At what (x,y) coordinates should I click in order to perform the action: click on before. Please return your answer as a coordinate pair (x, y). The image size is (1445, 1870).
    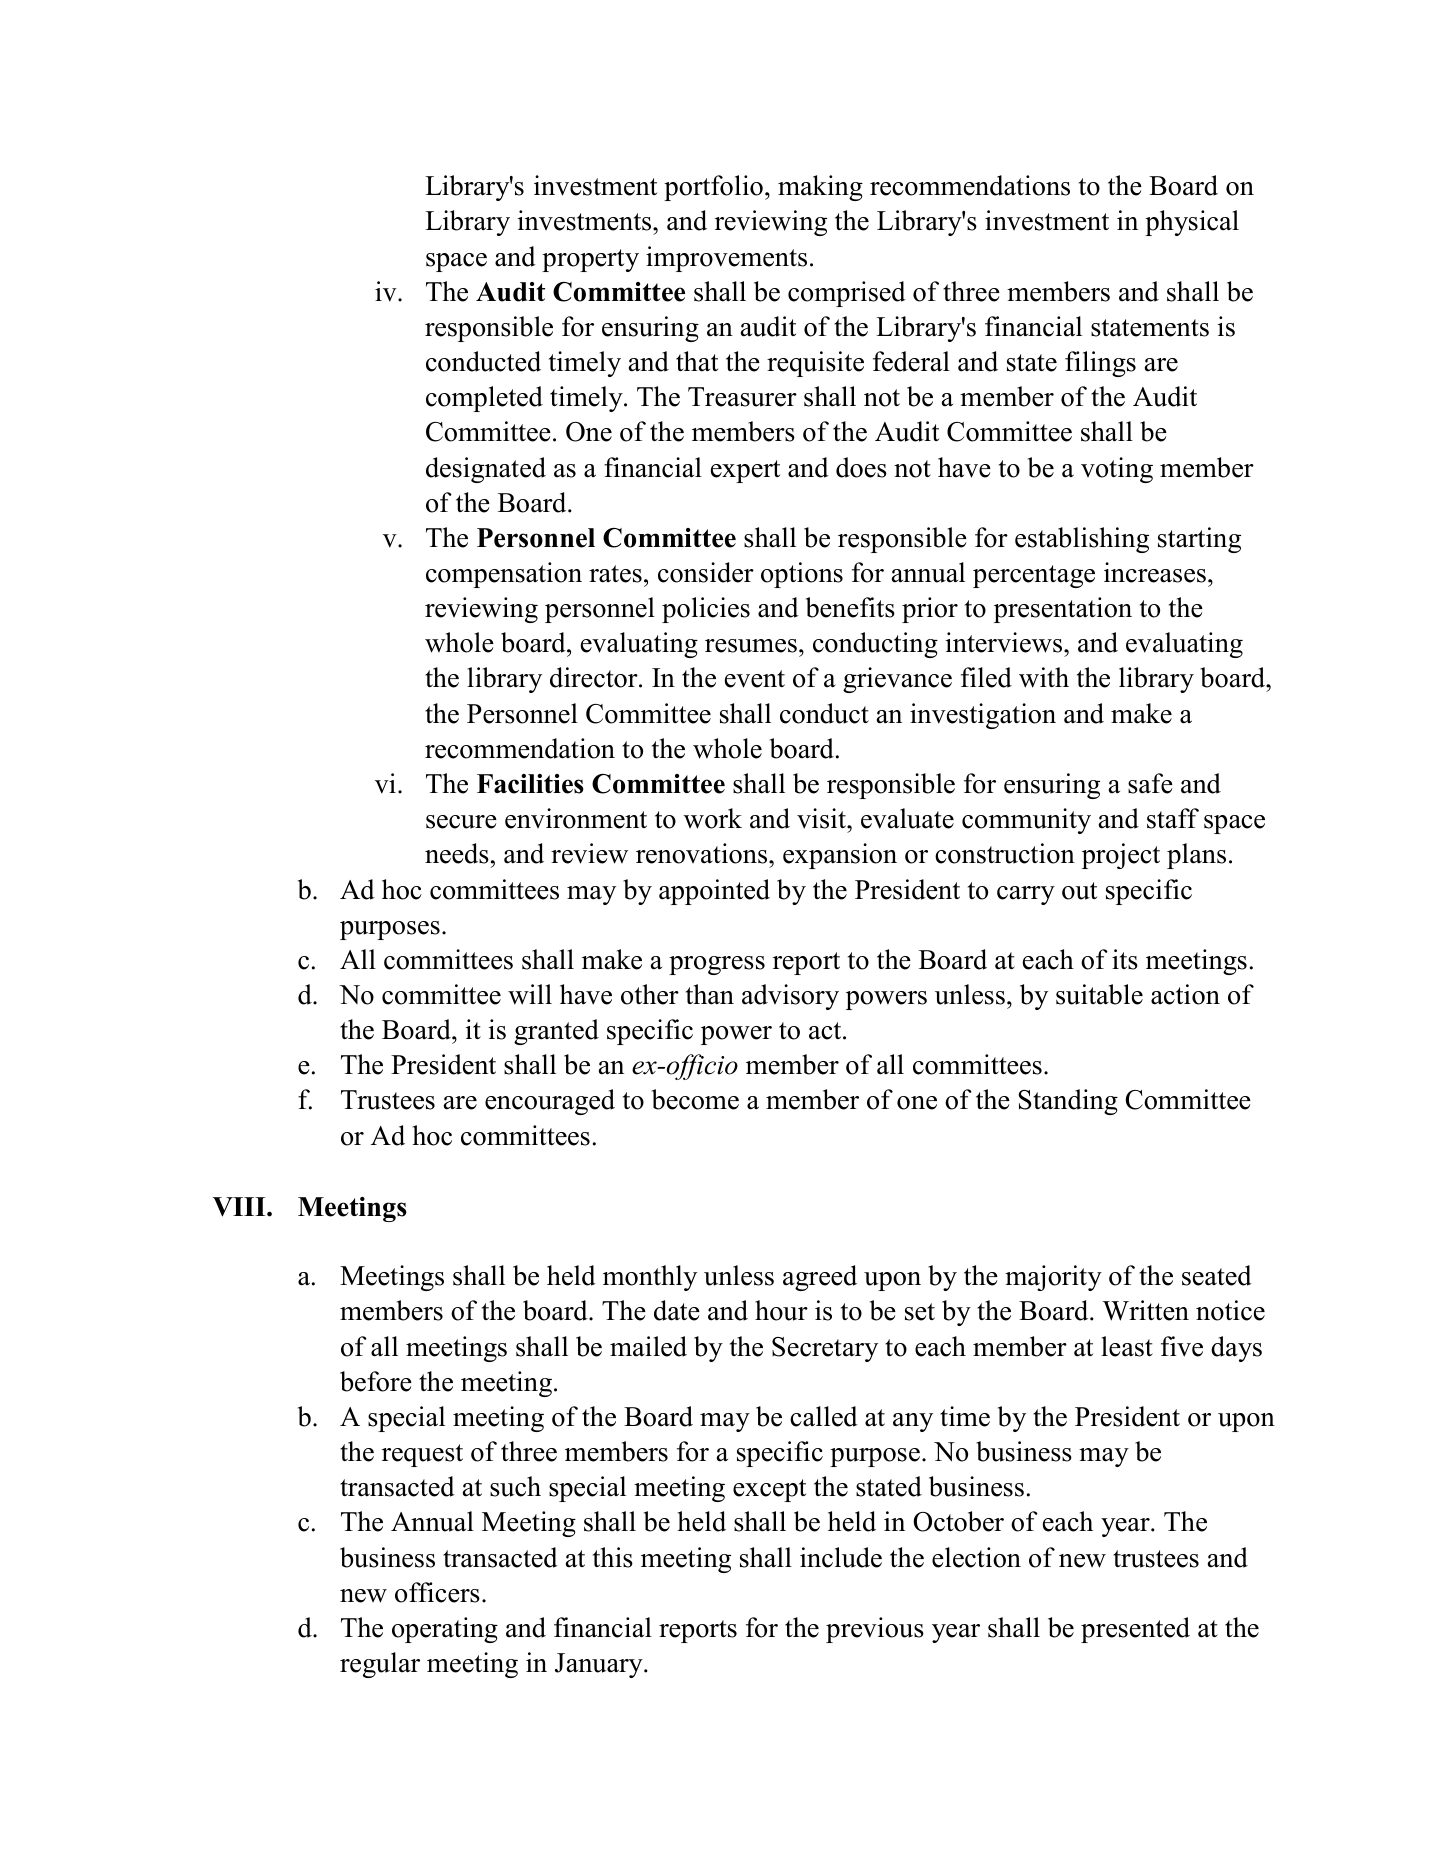
    Looking at the image, I should click on (376, 1381).
